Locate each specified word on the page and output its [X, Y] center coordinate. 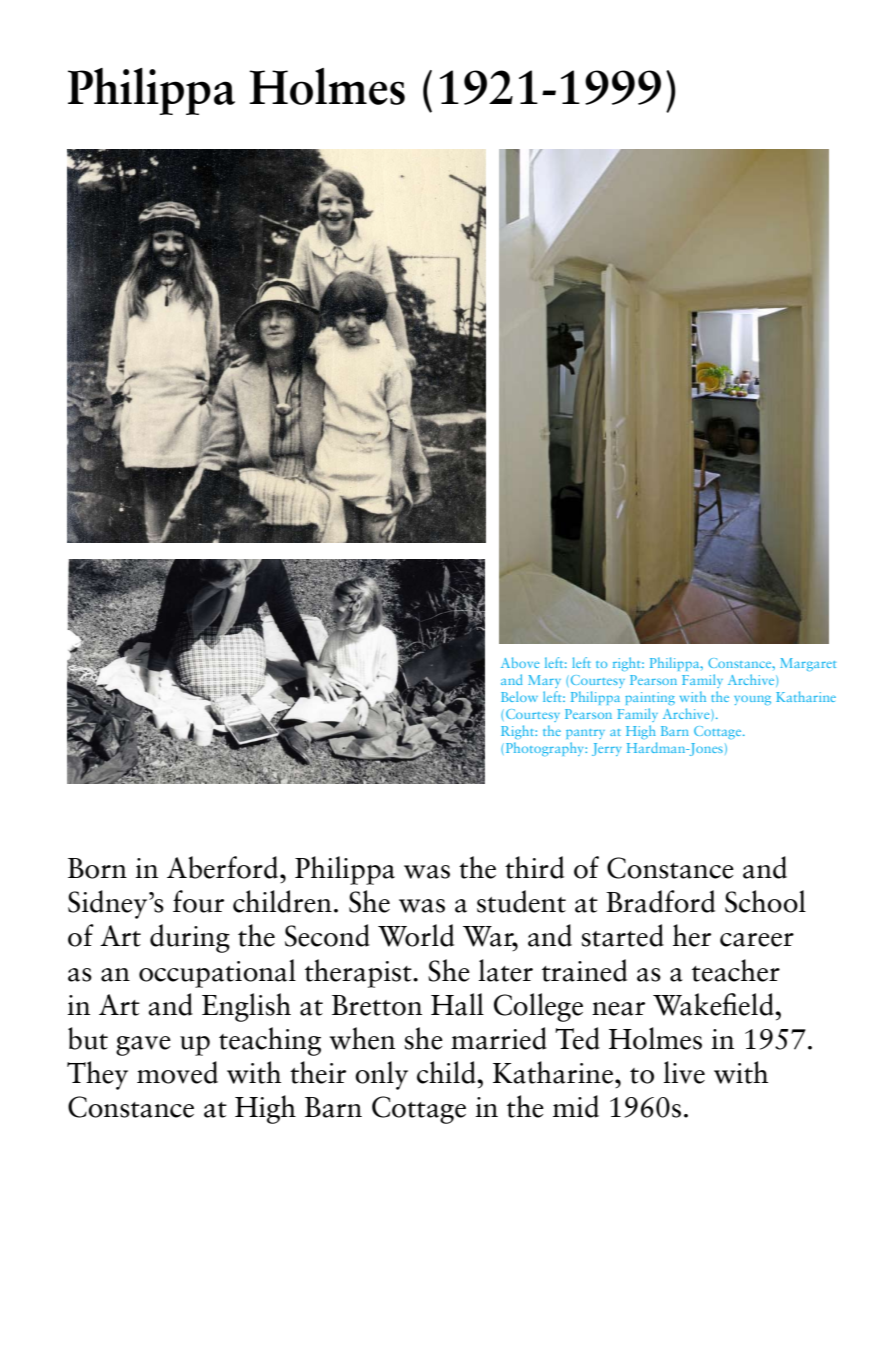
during [190, 938]
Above [520, 662]
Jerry [606, 749]
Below [519, 696]
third [534, 867]
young [752, 700]
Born [97, 868]
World [416, 935]
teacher [736, 970]
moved [177, 1072]
